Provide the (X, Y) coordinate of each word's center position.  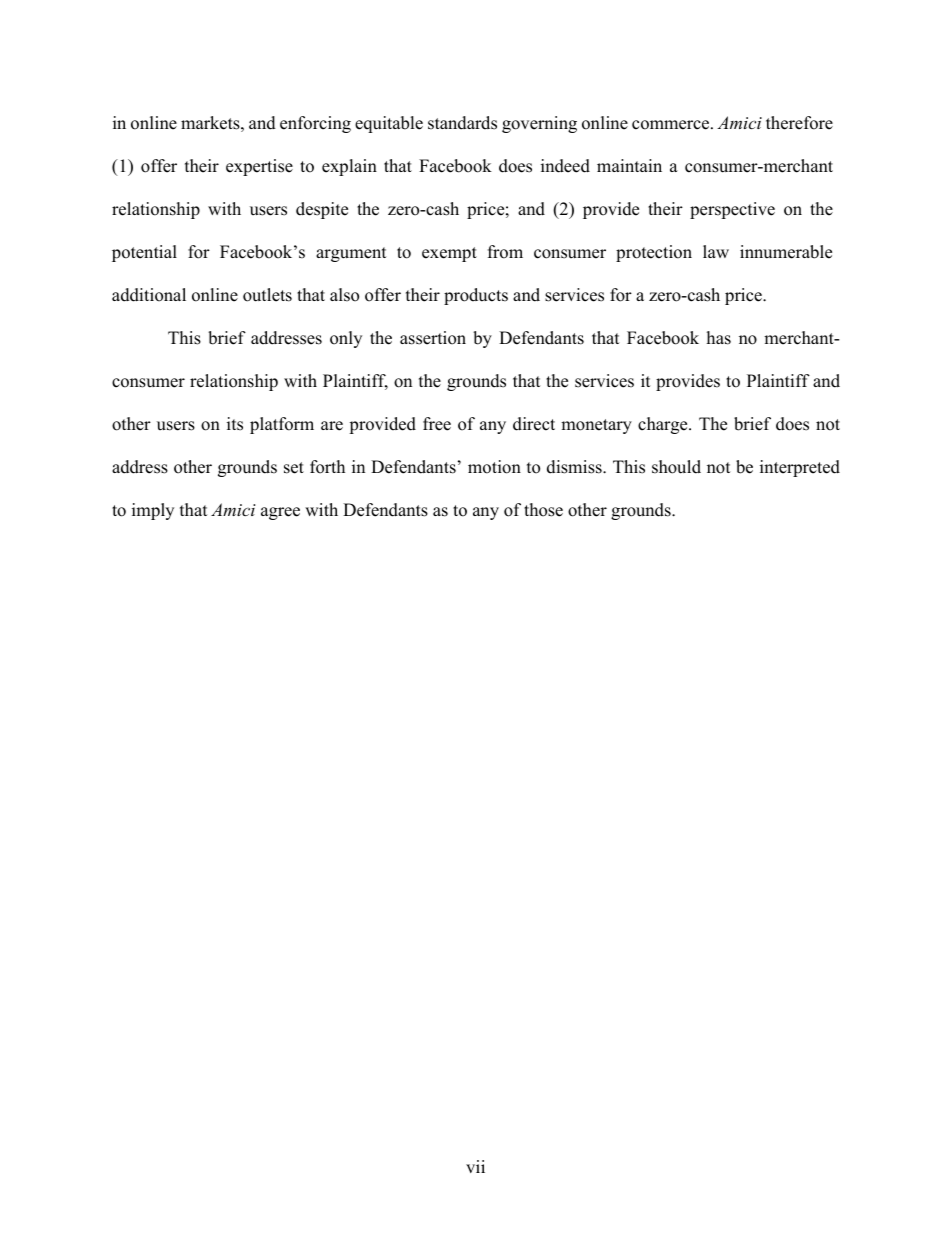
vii (475, 1166)
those (543, 510)
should (676, 467)
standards (462, 123)
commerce (672, 125)
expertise (259, 167)
